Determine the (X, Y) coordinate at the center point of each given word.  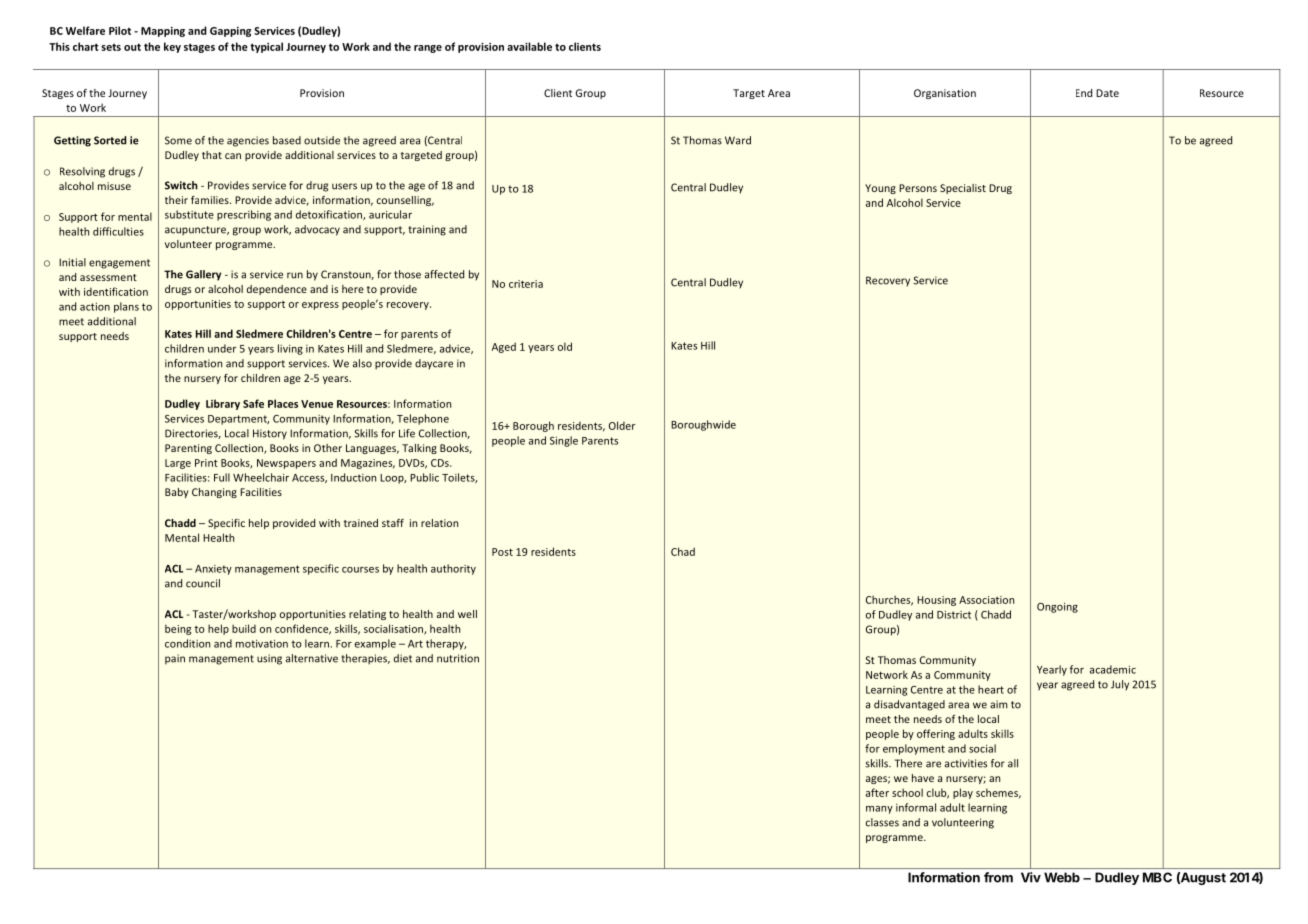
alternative (312, 658)
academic (1113, 669)
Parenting (188, 449)
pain (175, 659)
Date (1107, 93)
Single (564, 441)
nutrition (458, 658)
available (529, 46)
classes (882, 822)
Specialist (963, 189)
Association (986, 600)
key (172, 47)
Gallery (203, 275)
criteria (526, 284)
